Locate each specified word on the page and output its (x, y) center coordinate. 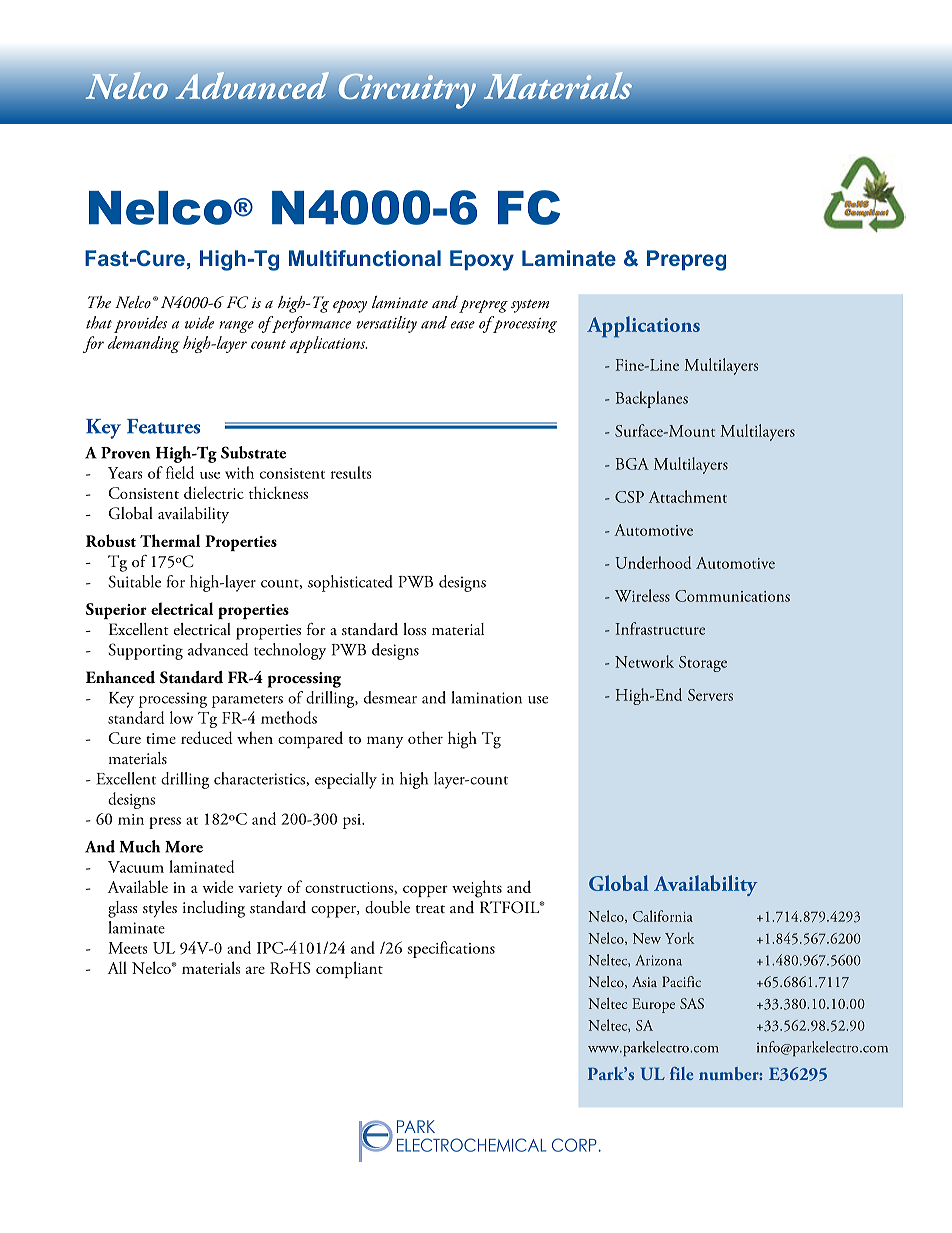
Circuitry (407, 91)
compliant (349, 969)
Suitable (135, 581)
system (530, 306)
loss (414, 629)
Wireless (642, 595)
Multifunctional (365, 258)
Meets (128, 948)
